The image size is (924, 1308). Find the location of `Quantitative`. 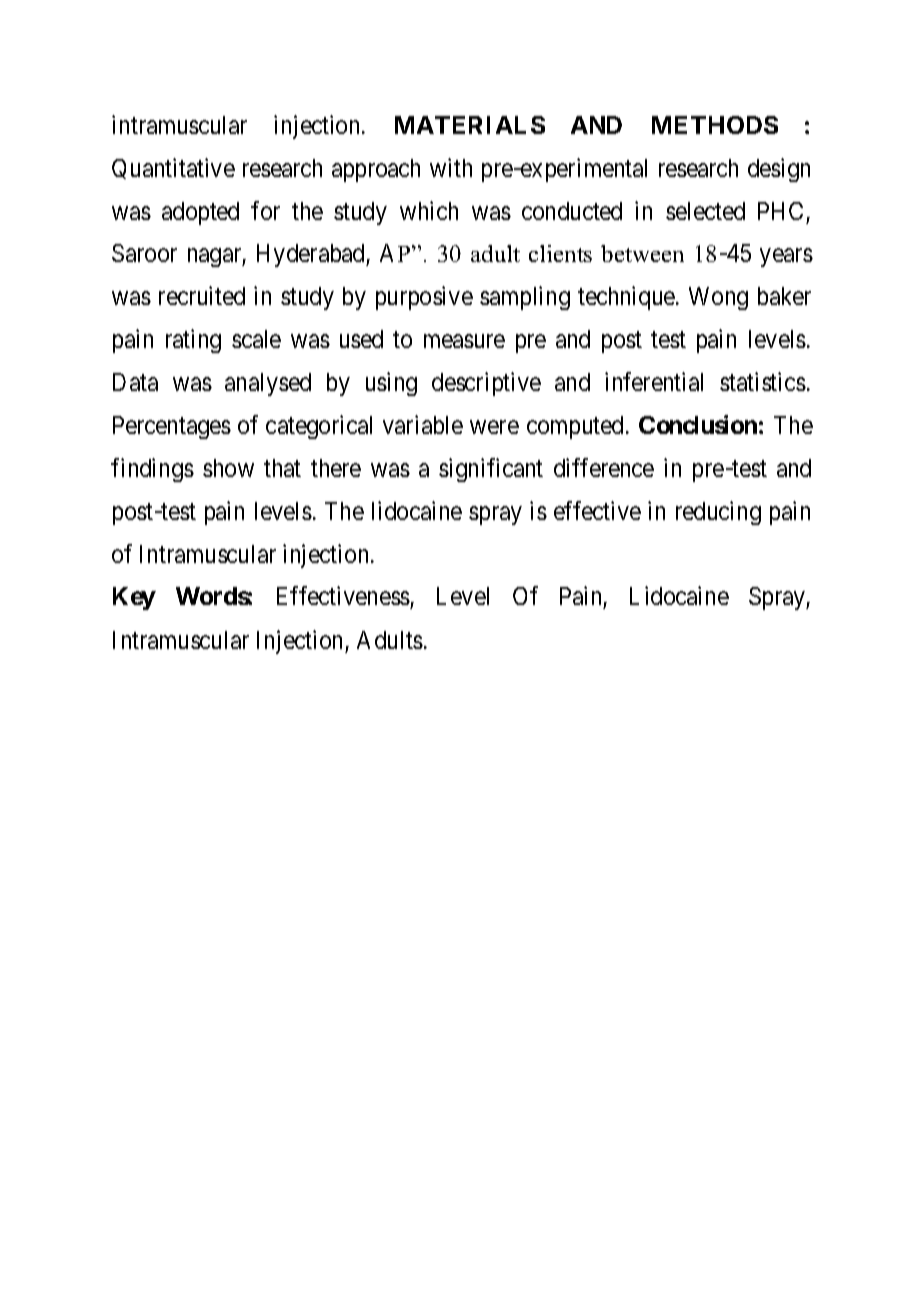

Quantitative is located at coordinates (173, 168).
